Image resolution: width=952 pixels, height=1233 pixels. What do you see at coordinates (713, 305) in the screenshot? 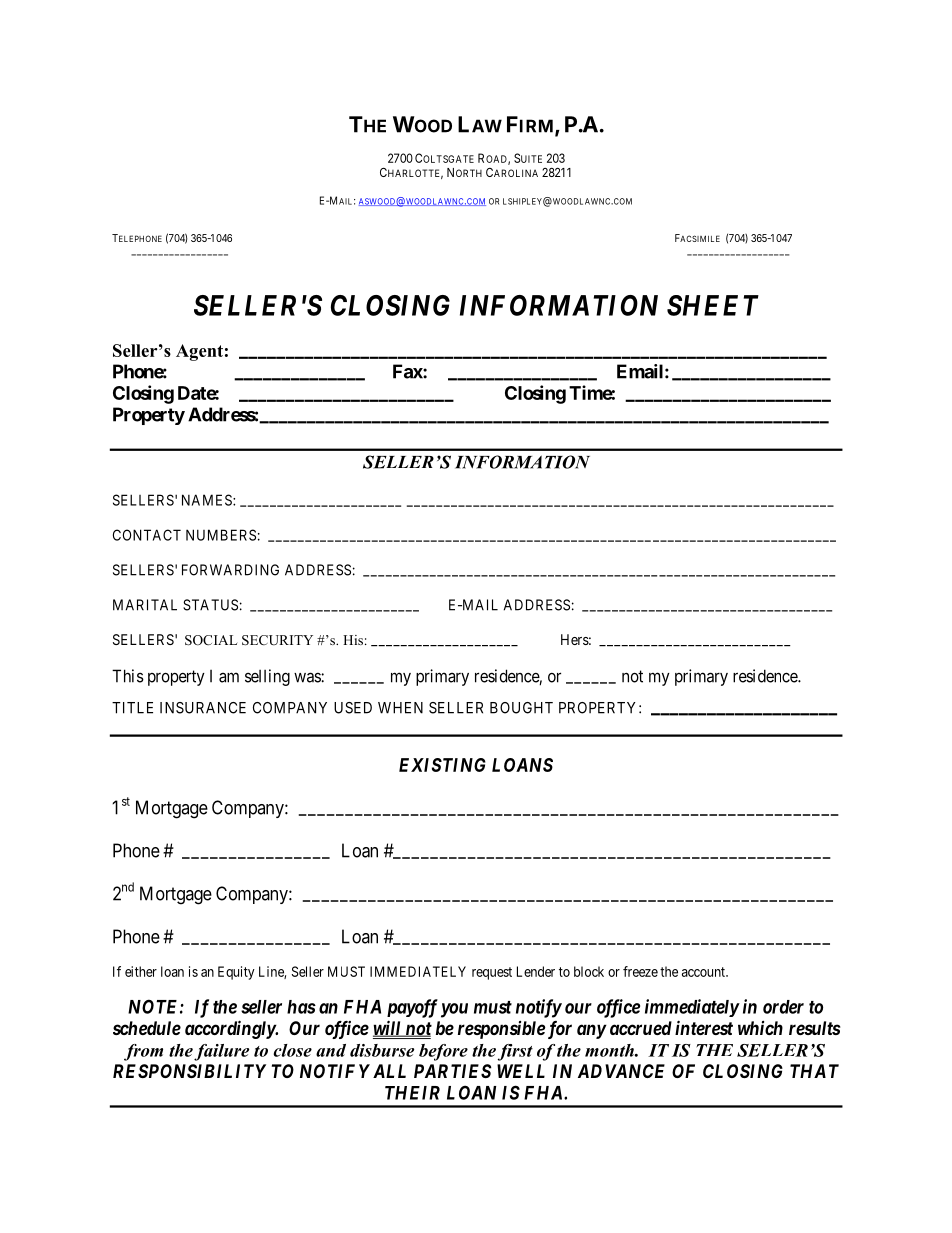
I see `SHEET` at bounding box center [713, 305].
